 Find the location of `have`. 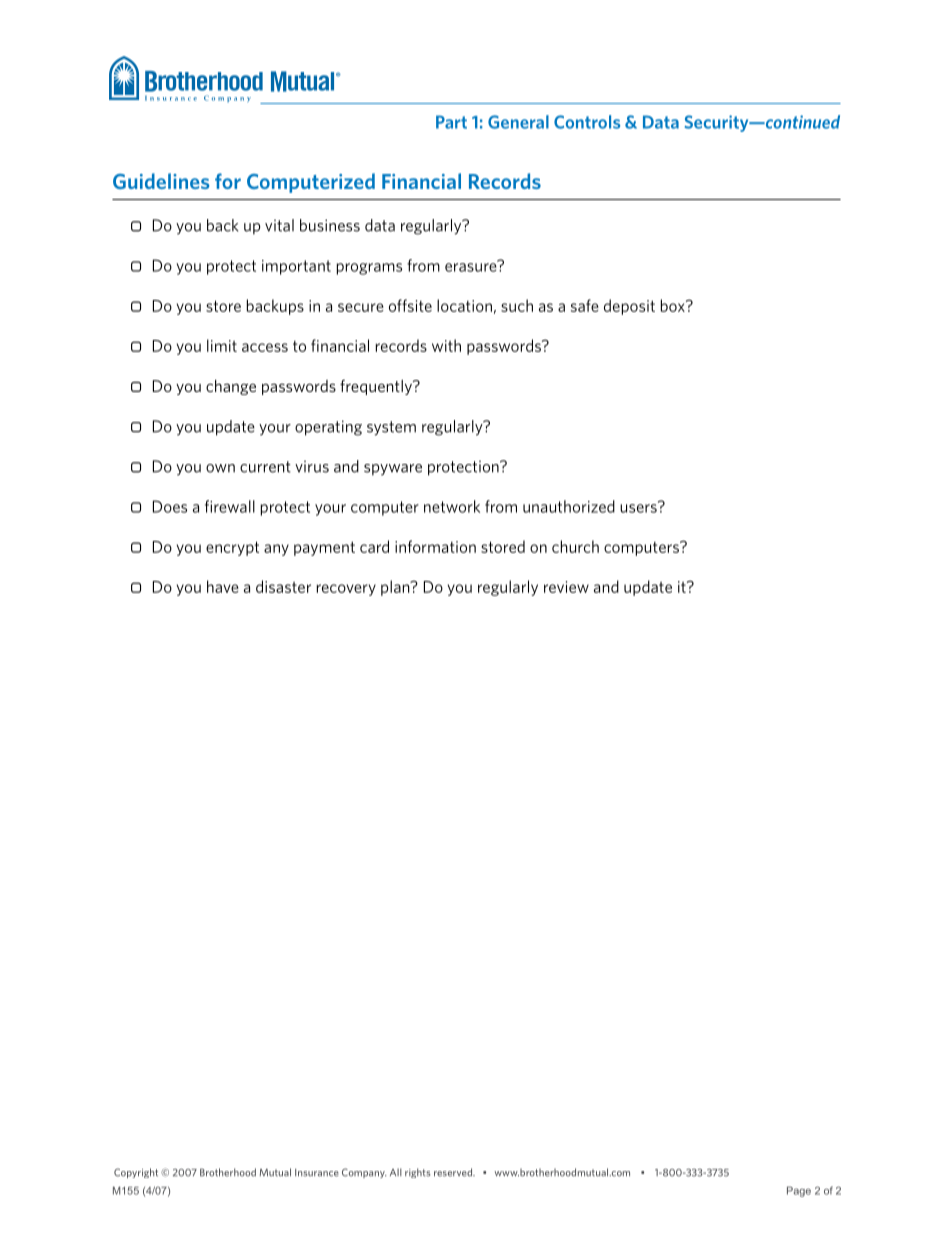

have is located at coordinates (223, 586).
